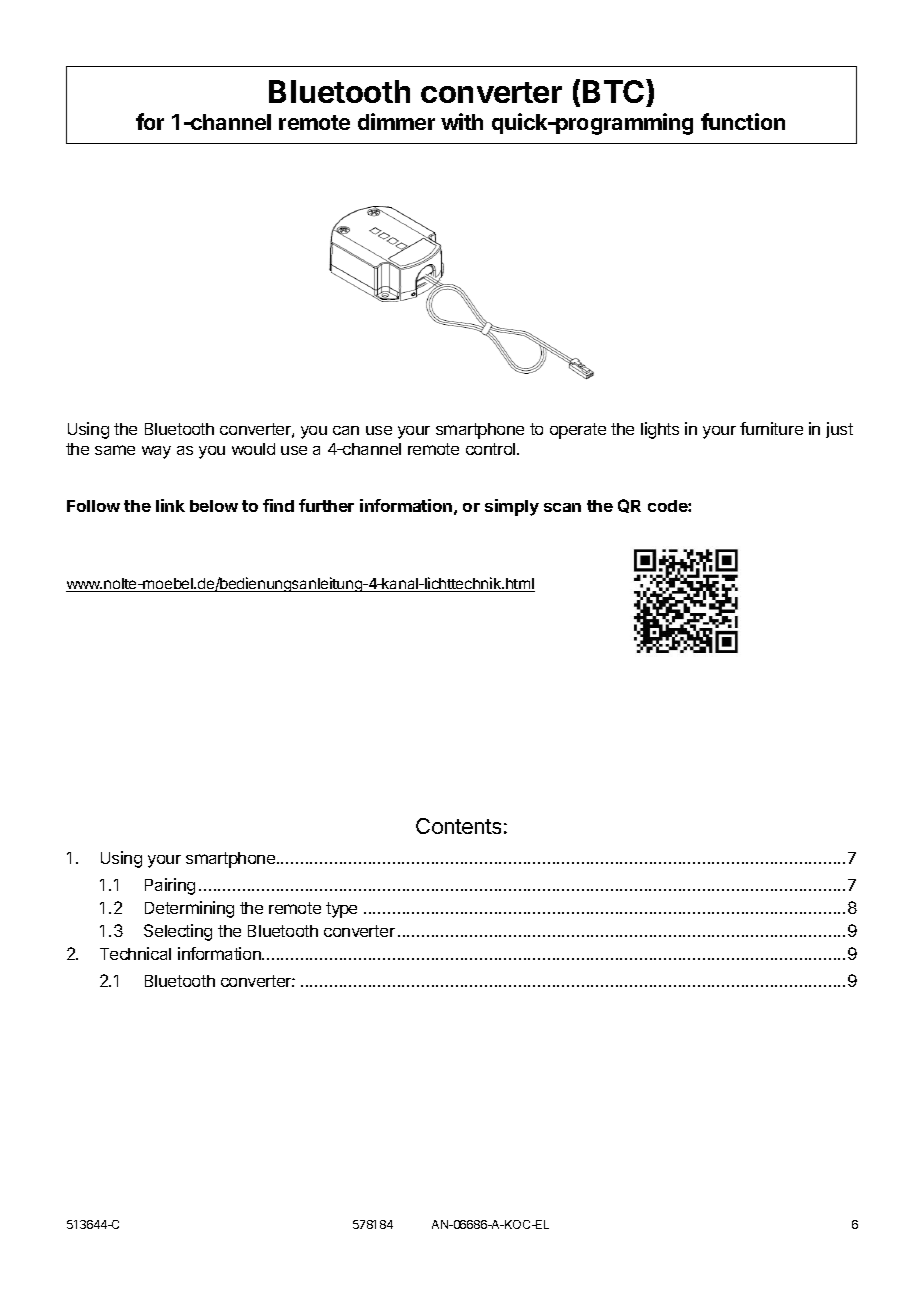 This page has width=924, height=1308. What do you see at coordinates (492, 449) in the page?
I see `control` at bounding box center [492, 449].
